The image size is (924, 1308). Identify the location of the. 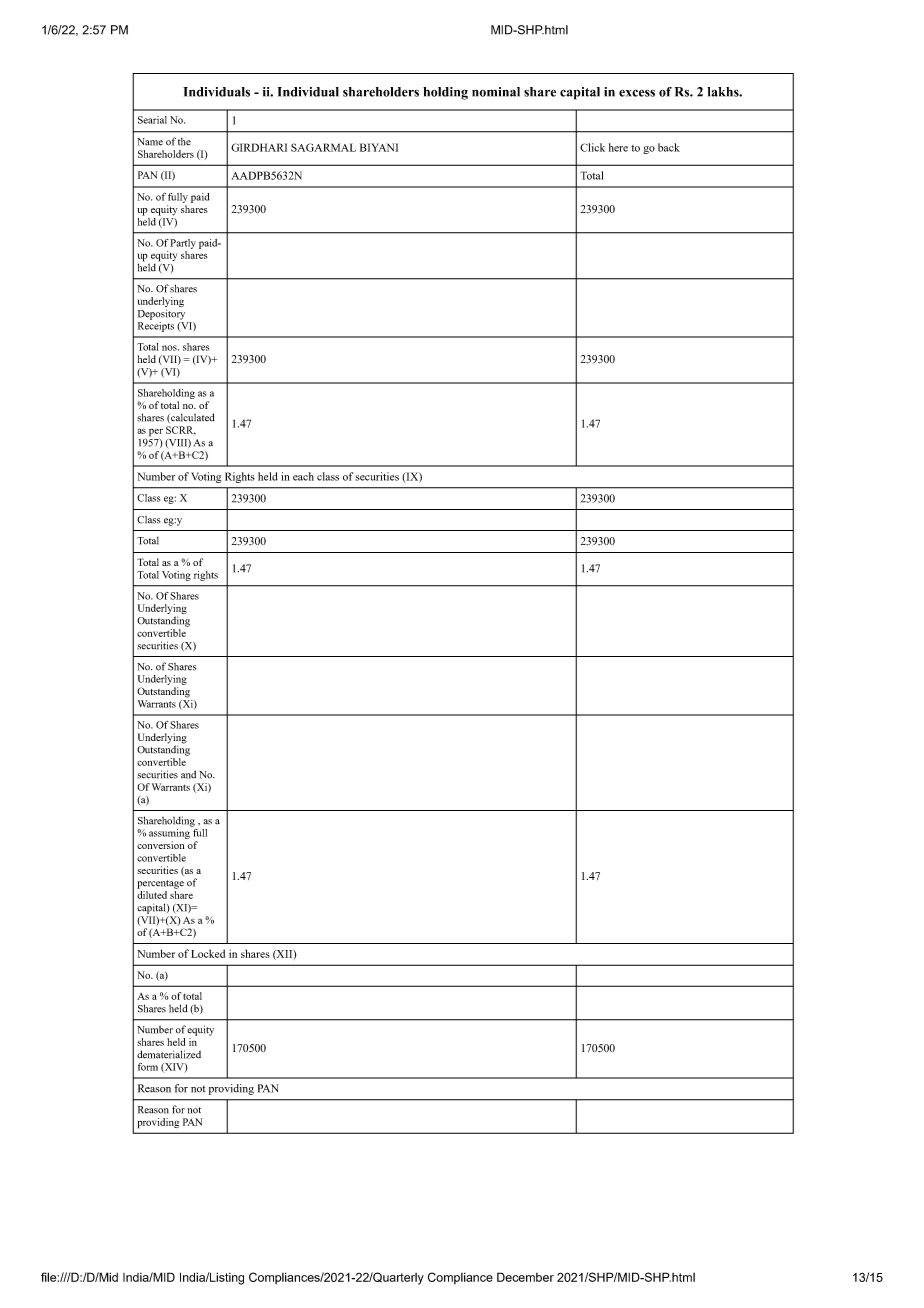
(184, 142).
